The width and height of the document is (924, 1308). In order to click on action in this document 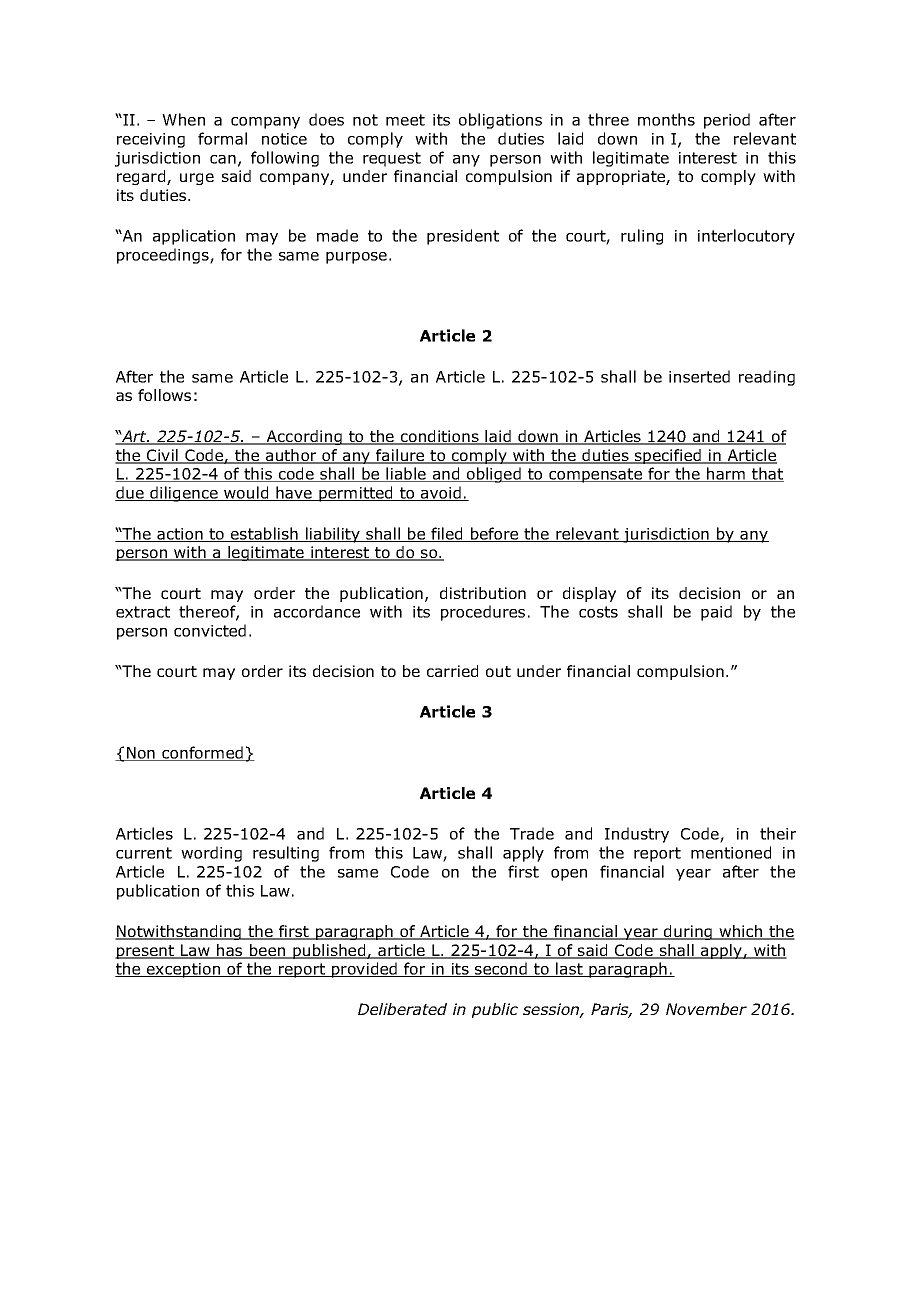, I will do `click(180, 535)`.
